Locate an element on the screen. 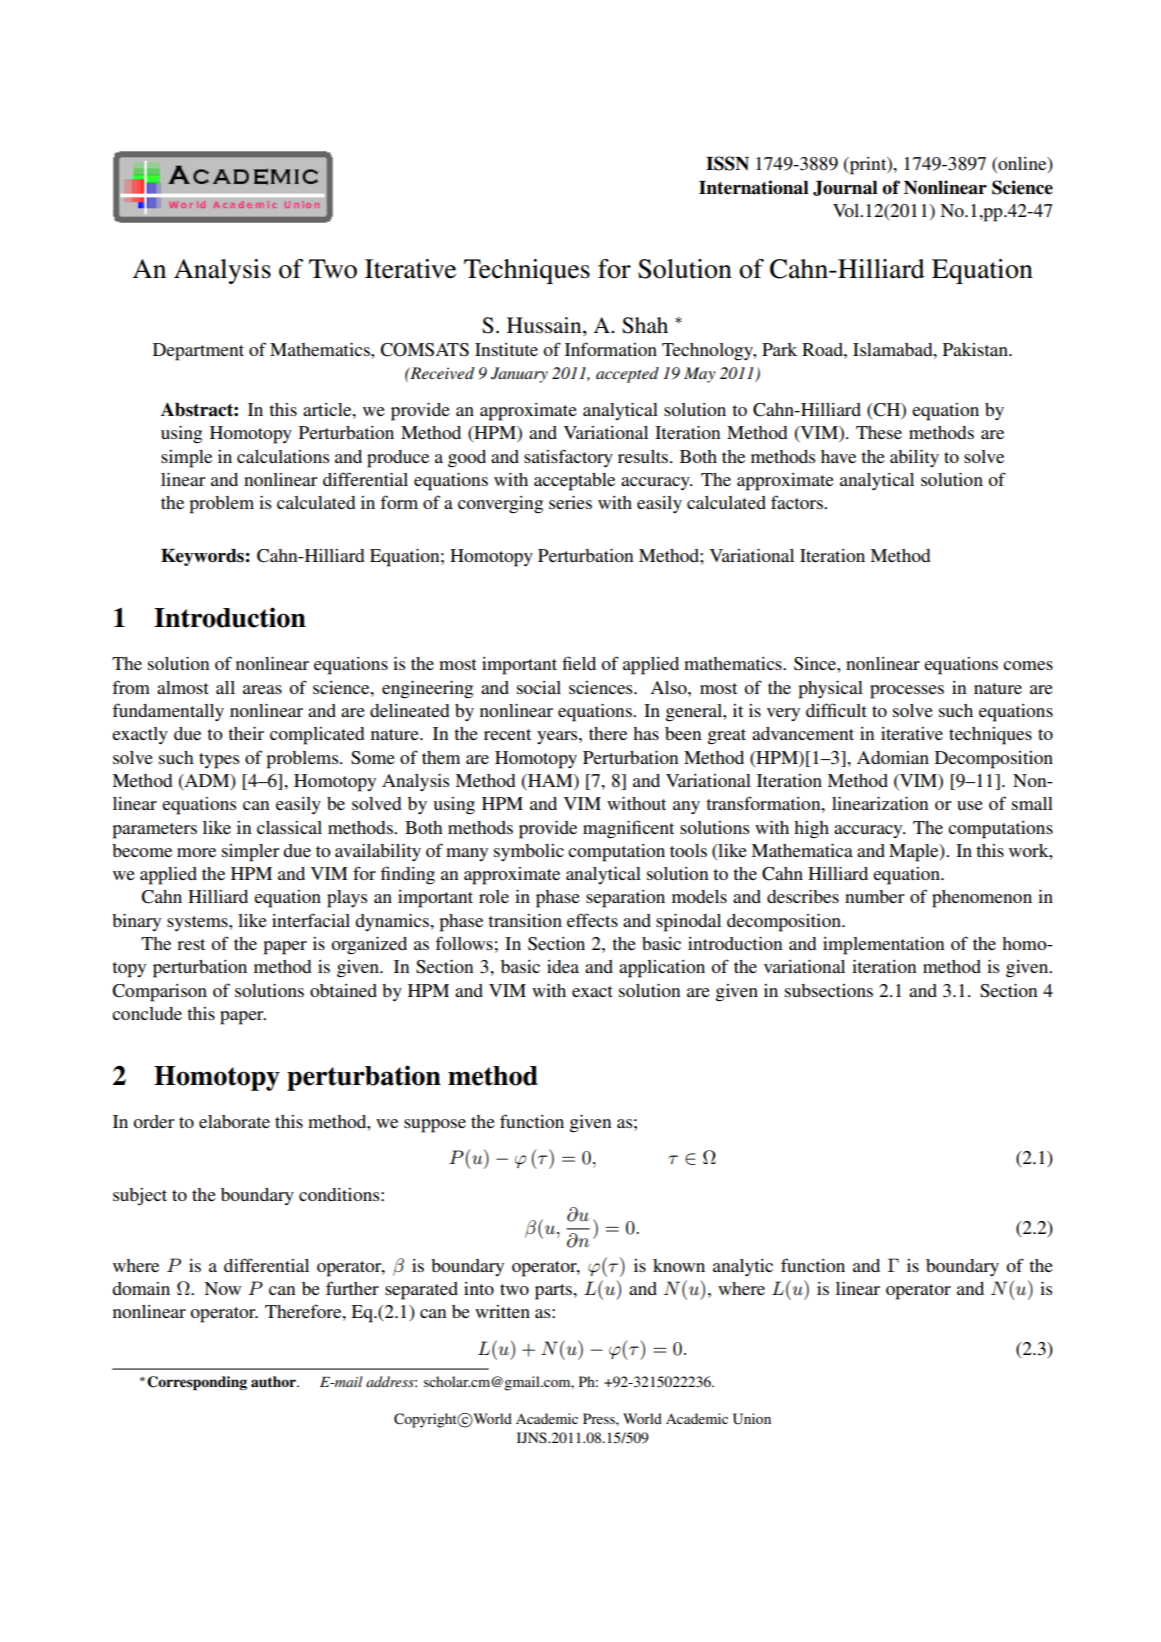 The height and width of the screenshot is (1642, 1161). suppose is located at coordinates (435, 1126).
